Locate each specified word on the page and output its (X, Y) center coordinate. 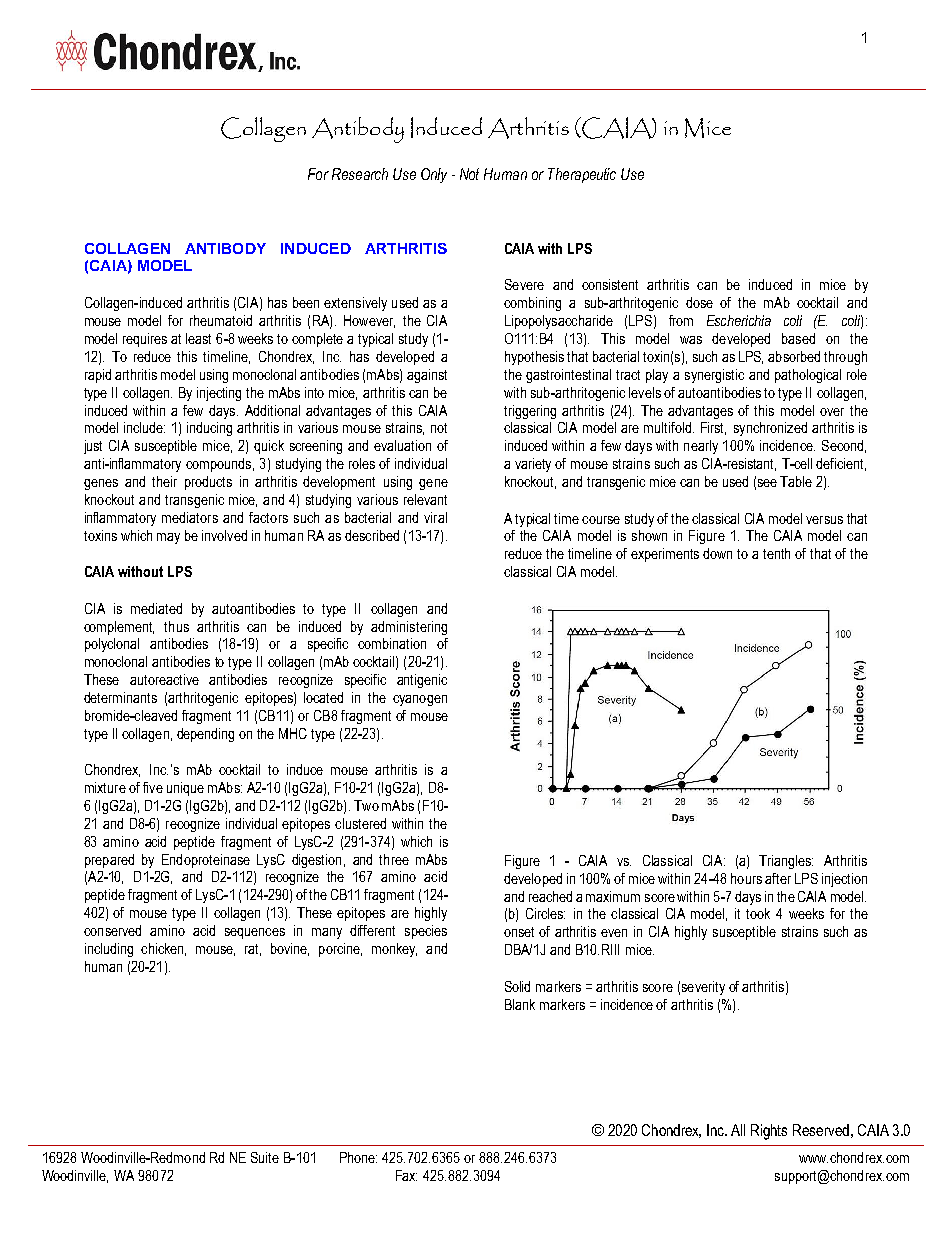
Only (434, 175)
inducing (209, 429)
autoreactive (164, 679)
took (758, 913)
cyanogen (420, 700)
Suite (265, 1157)
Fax (406, 1175)
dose (699, 302)
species (426, 932)
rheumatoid (221, 320)
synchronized (770, 429)
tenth (776, 553)
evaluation (402, 445)
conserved (112, 930)
